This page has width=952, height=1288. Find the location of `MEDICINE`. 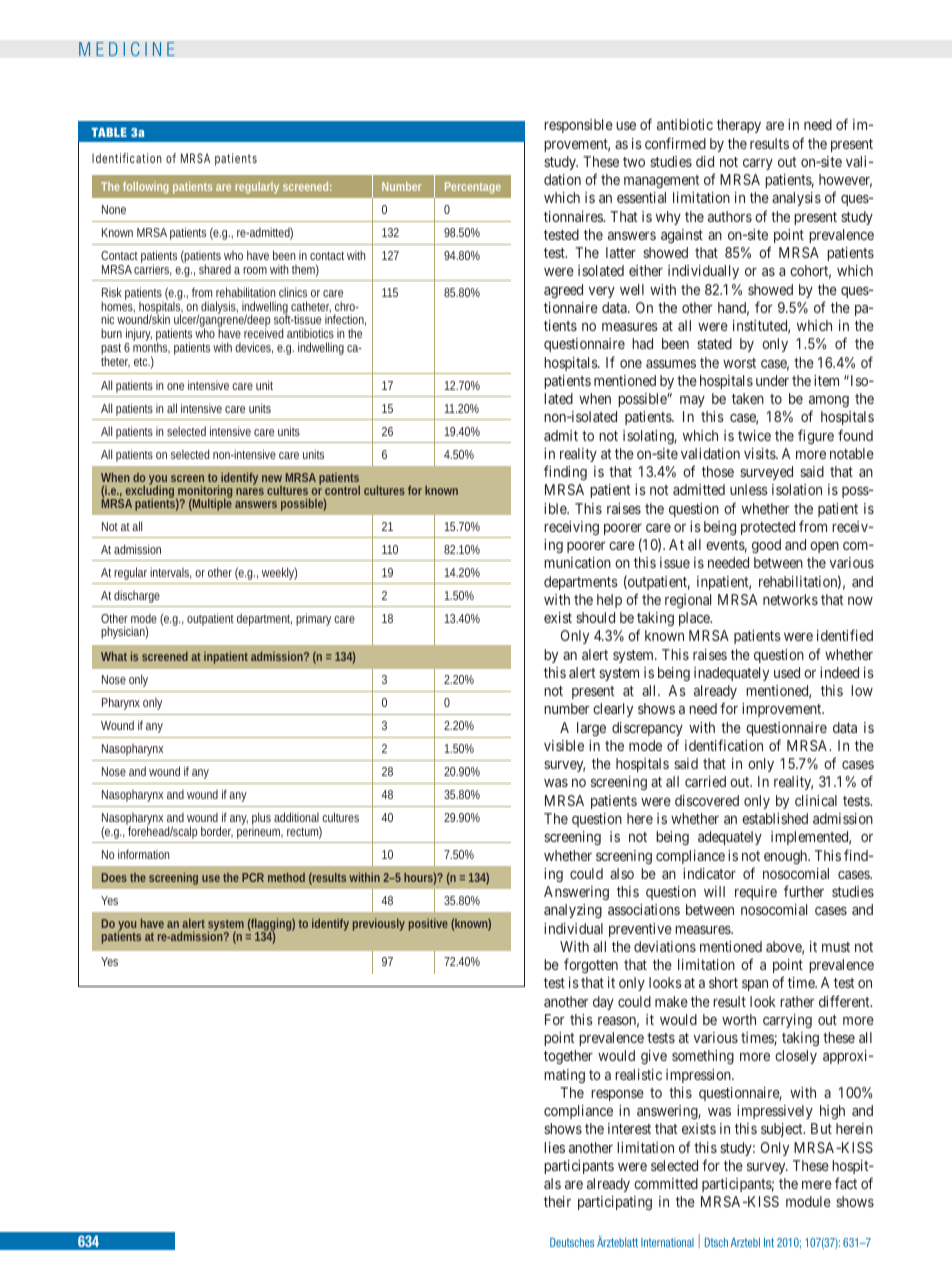

MEDICINE is located at coordinates (127, 49).
